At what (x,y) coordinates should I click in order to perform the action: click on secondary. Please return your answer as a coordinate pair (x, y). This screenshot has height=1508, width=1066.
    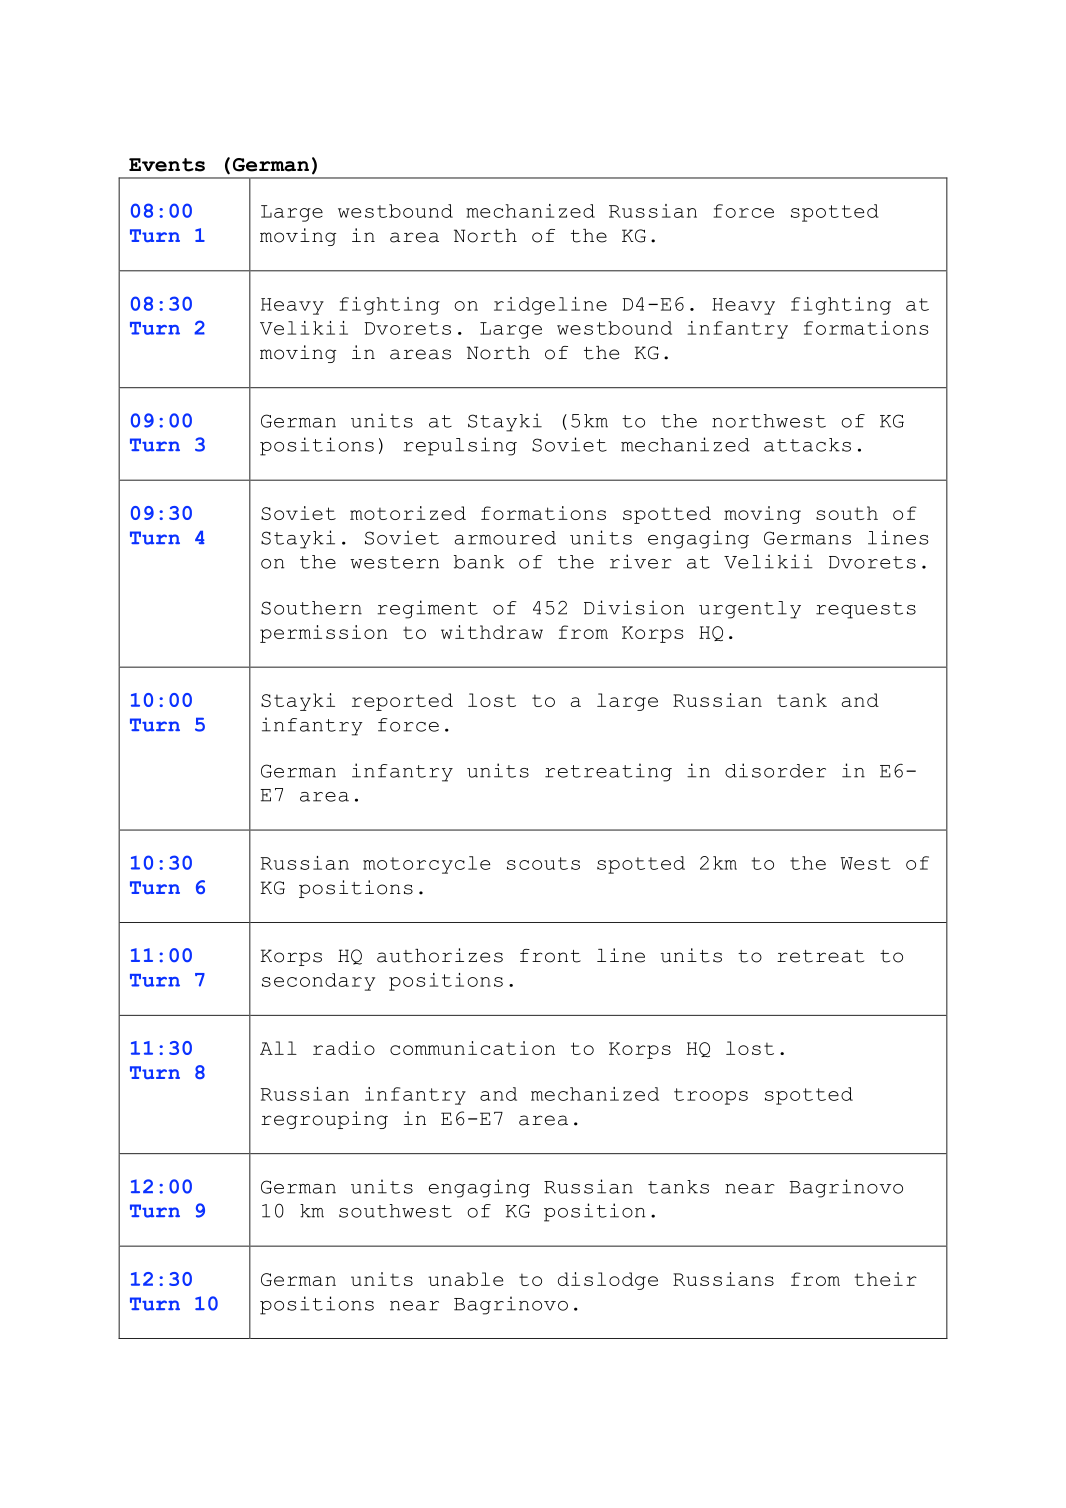
    Looking at the image, I should click on (318, 982).
